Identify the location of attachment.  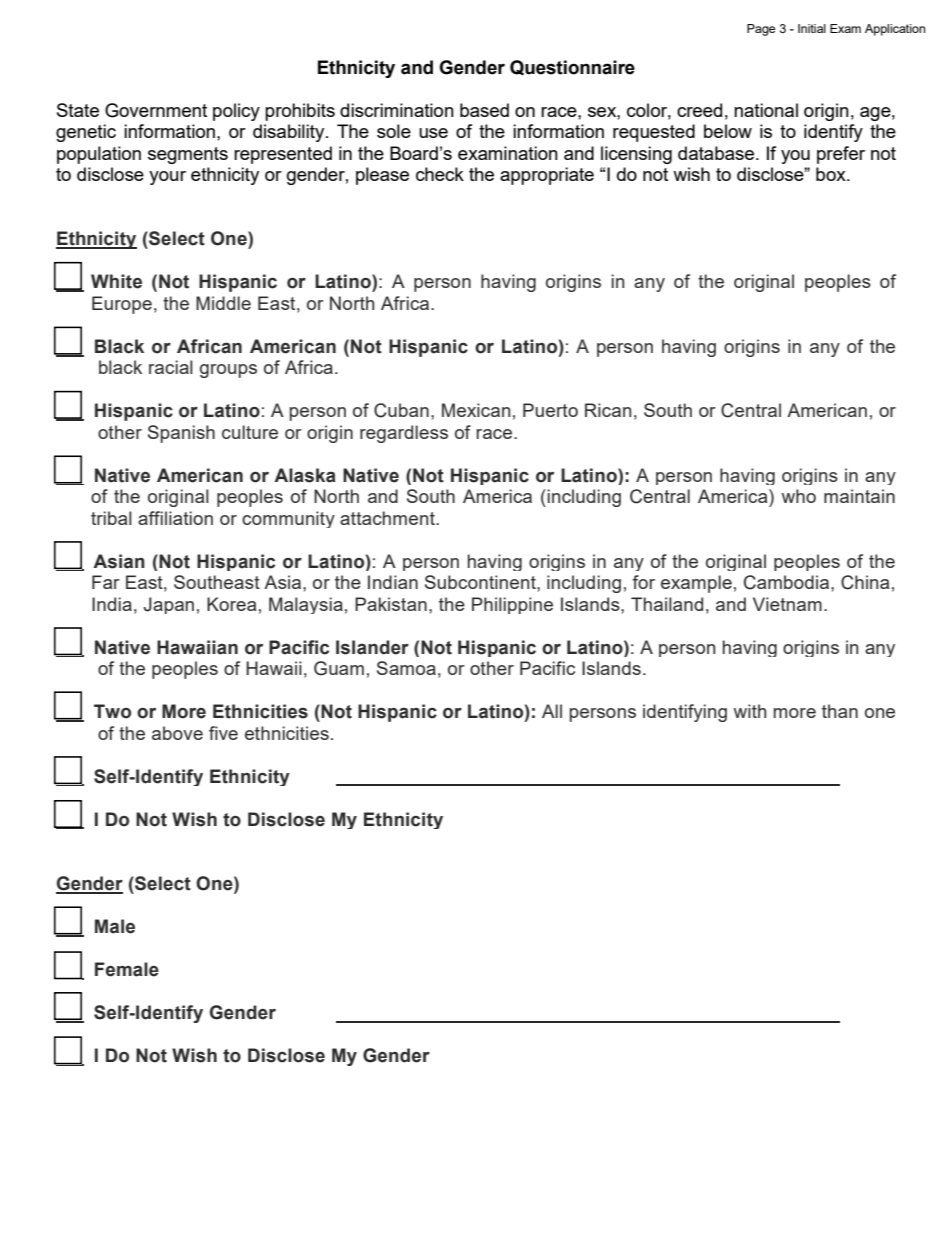
(388, 518).
